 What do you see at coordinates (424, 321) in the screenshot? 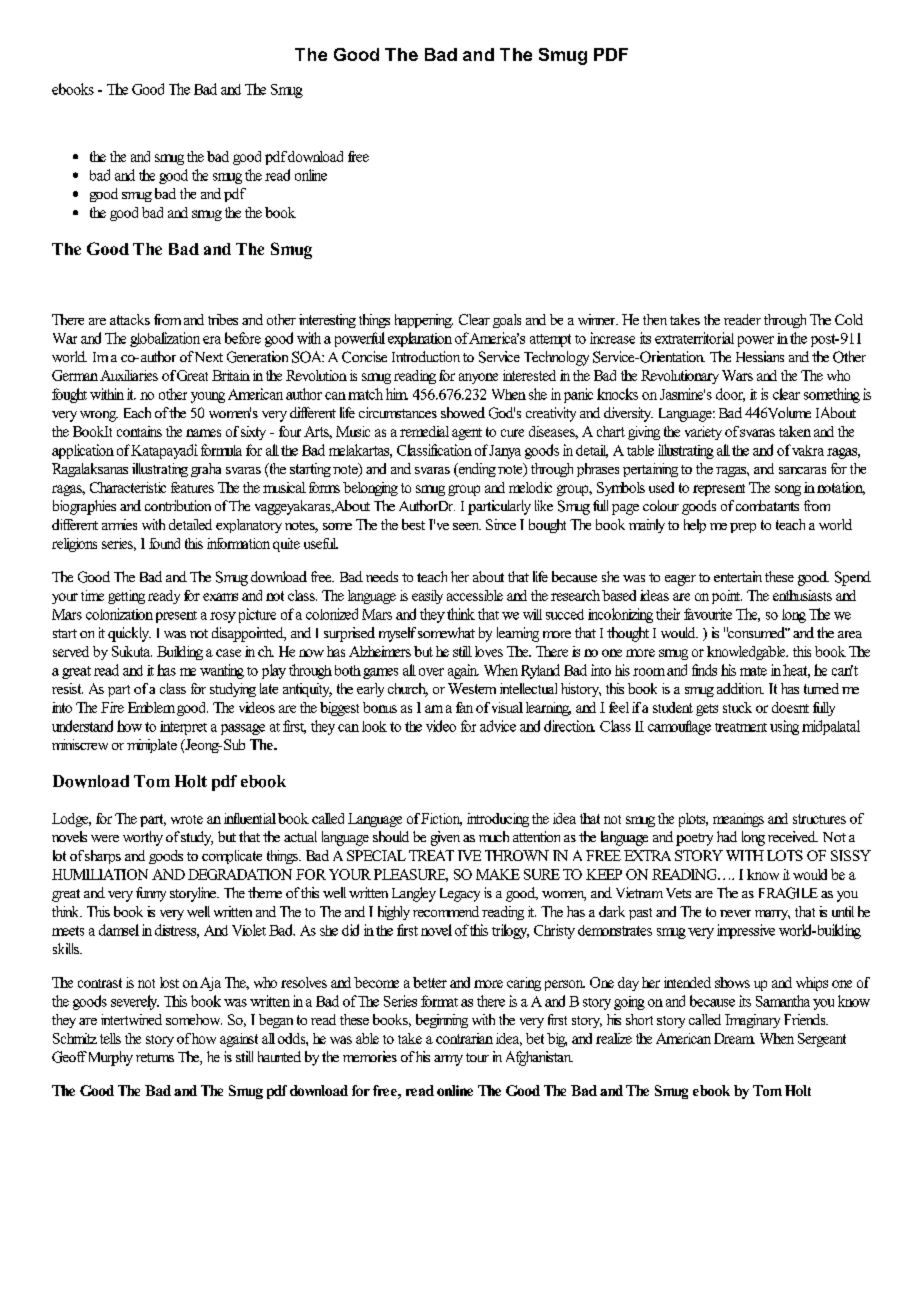
I see `happening` at bounding box center [424, 321].
